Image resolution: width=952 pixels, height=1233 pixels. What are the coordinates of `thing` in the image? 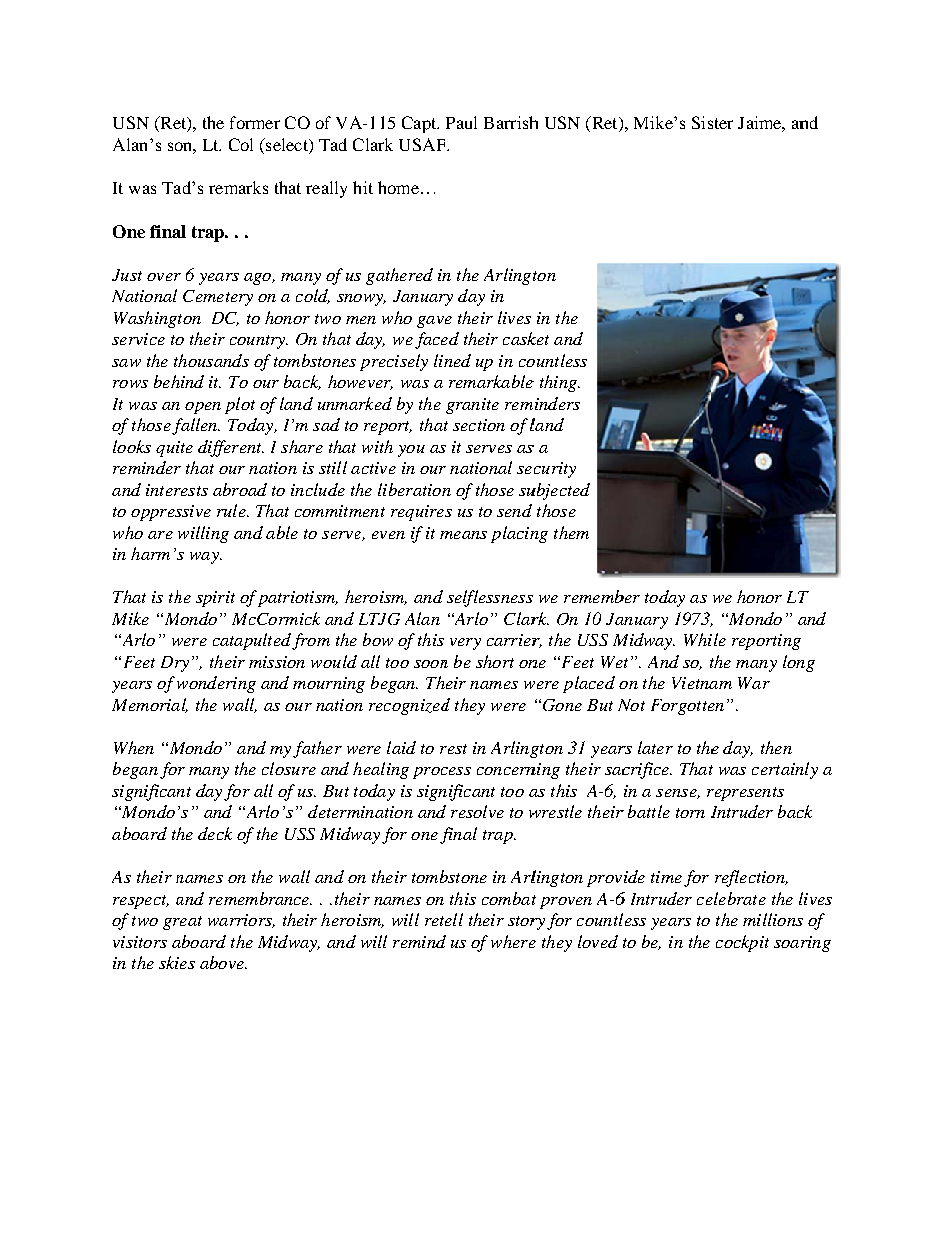 It's located at (559, 383).
